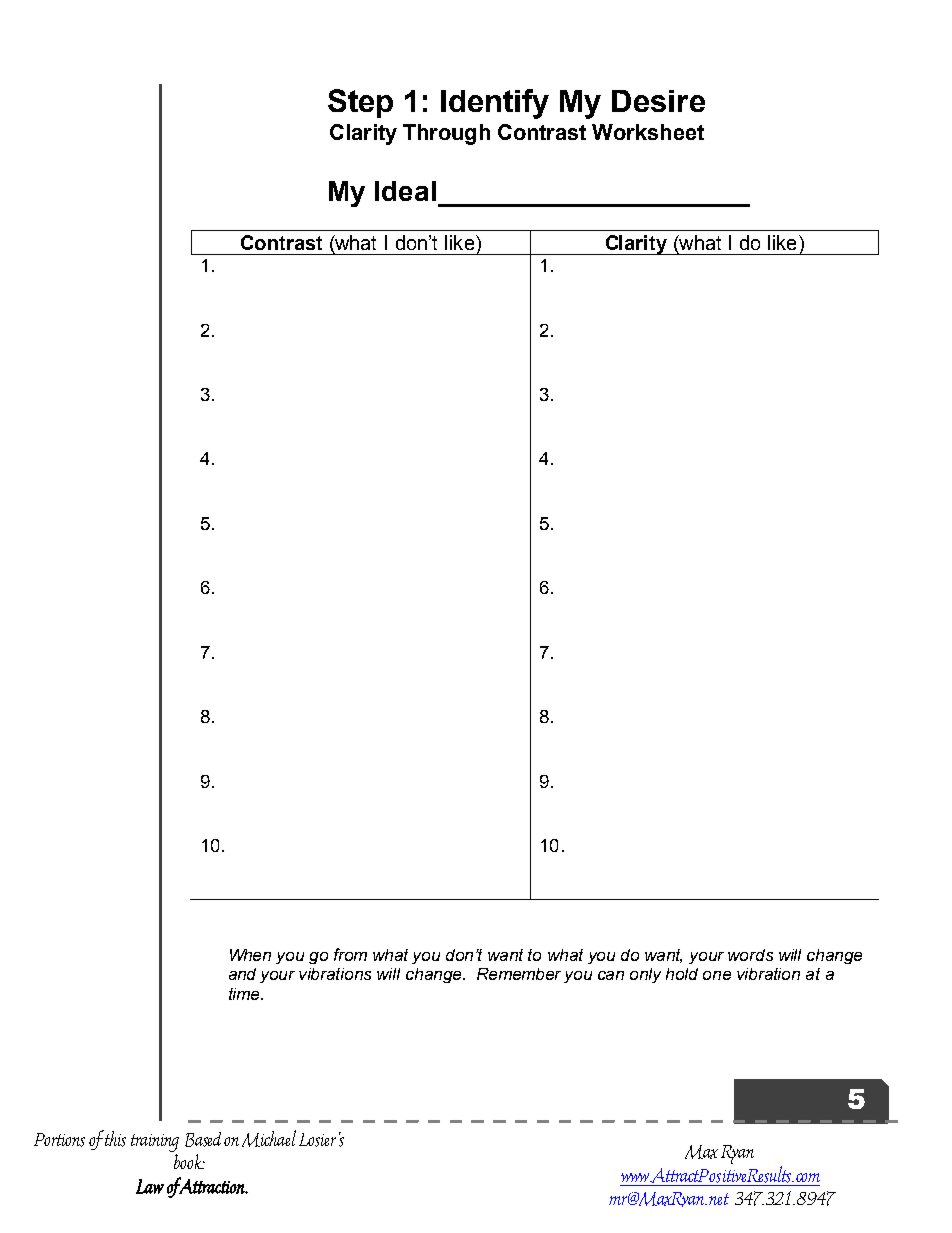  I want to click on Remember, so click(519, 974).
